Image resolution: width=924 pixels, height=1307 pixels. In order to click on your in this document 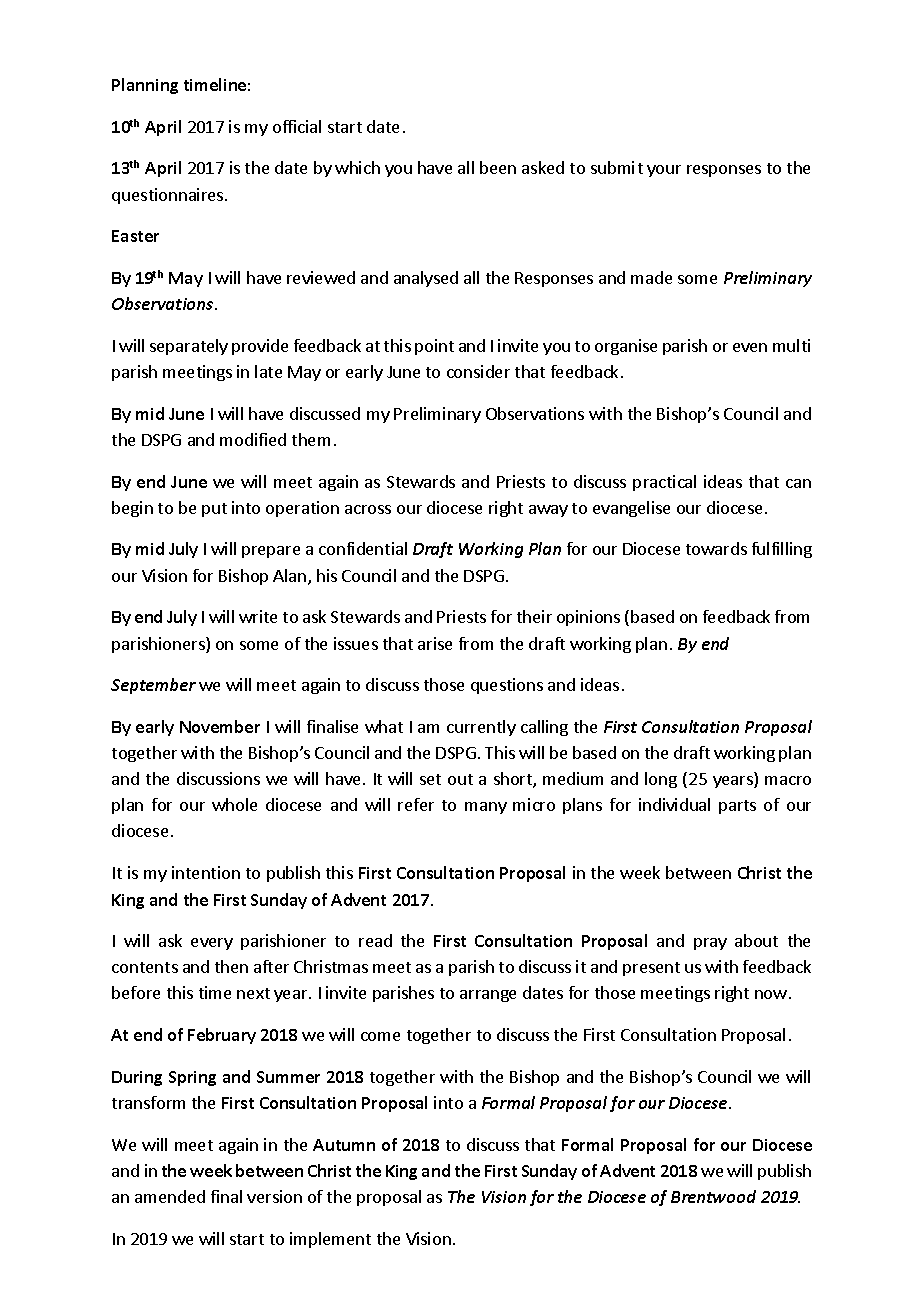, I will do `click(664, 171)`.
